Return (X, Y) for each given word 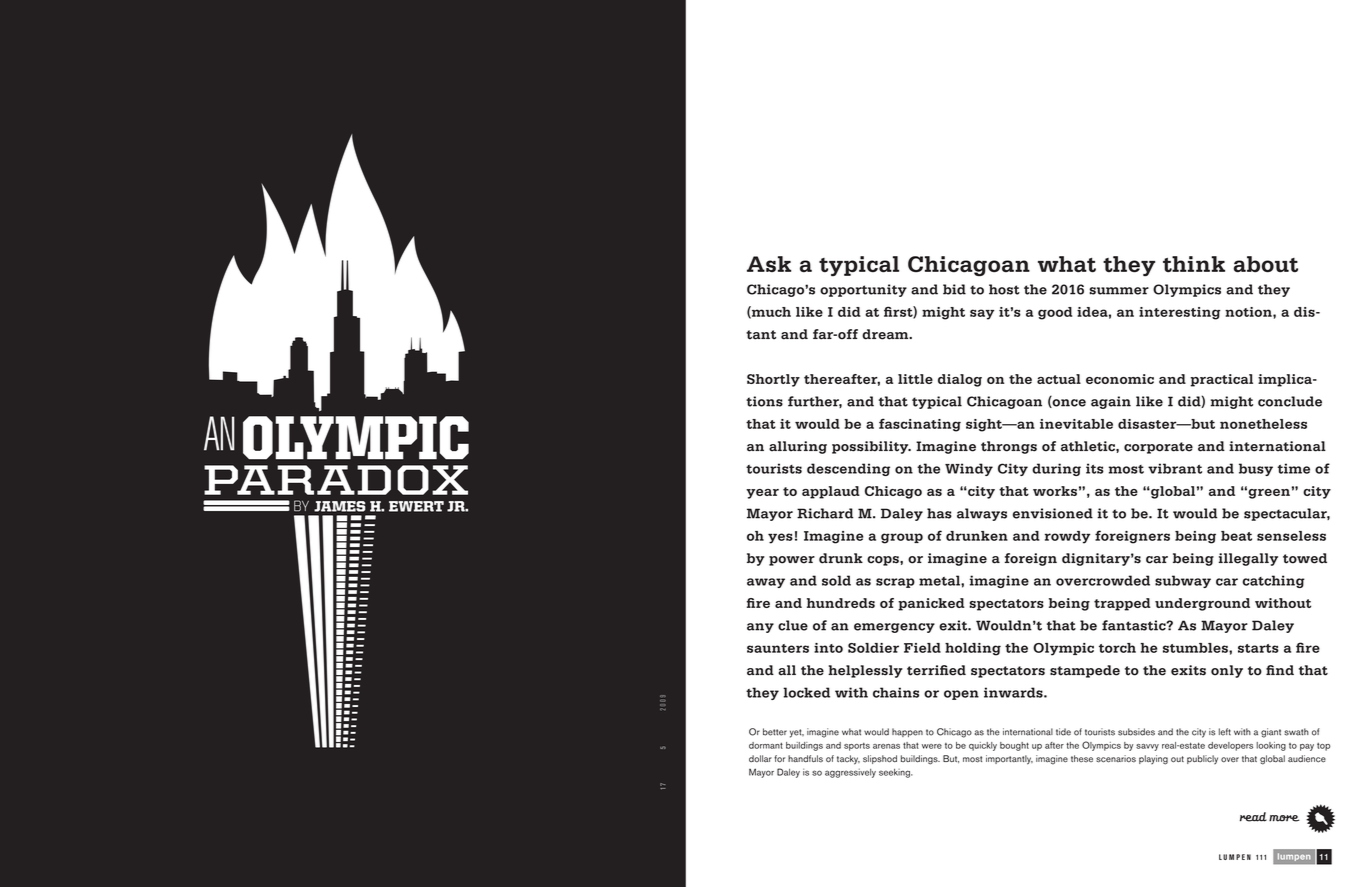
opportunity (863, 290)
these (1082, 759)
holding (973, 649)
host (1004, 289)
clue (793, 625)
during (1056, 469)
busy (1256, 469)
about (1266, 264)
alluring (798, 447)
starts (1258, 648)
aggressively (850, 773)
